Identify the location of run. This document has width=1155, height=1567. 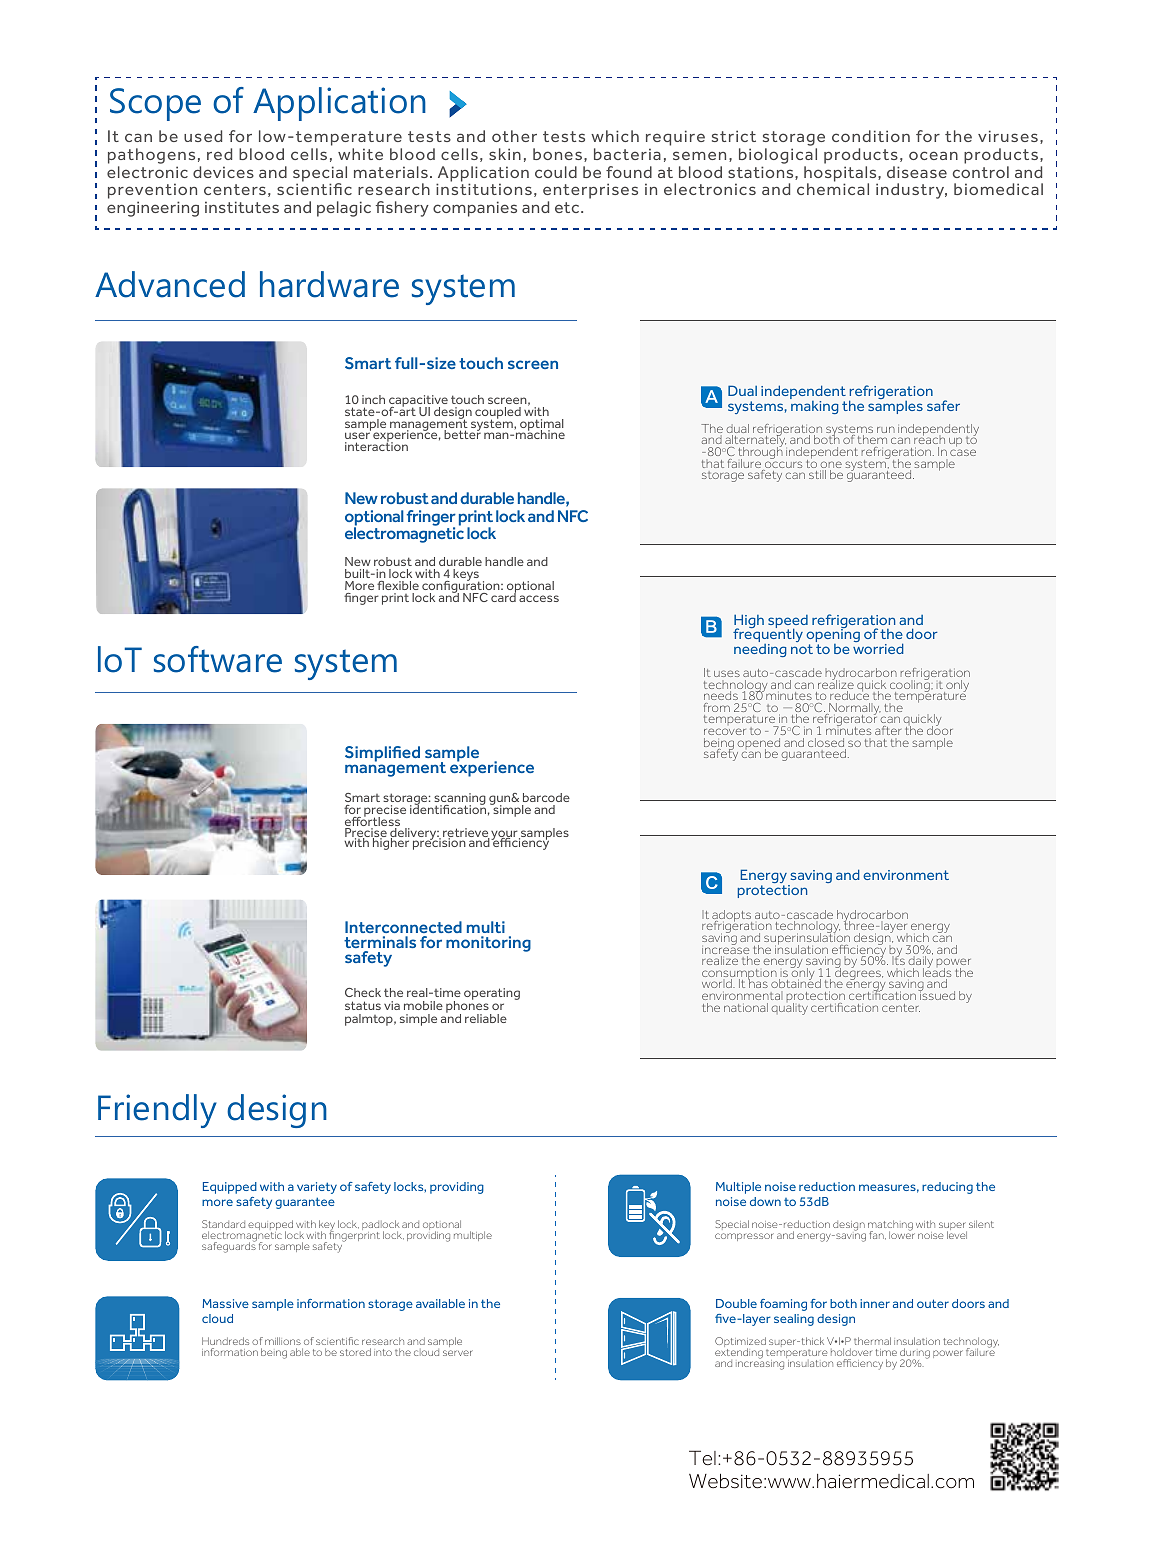
(886, 429).
